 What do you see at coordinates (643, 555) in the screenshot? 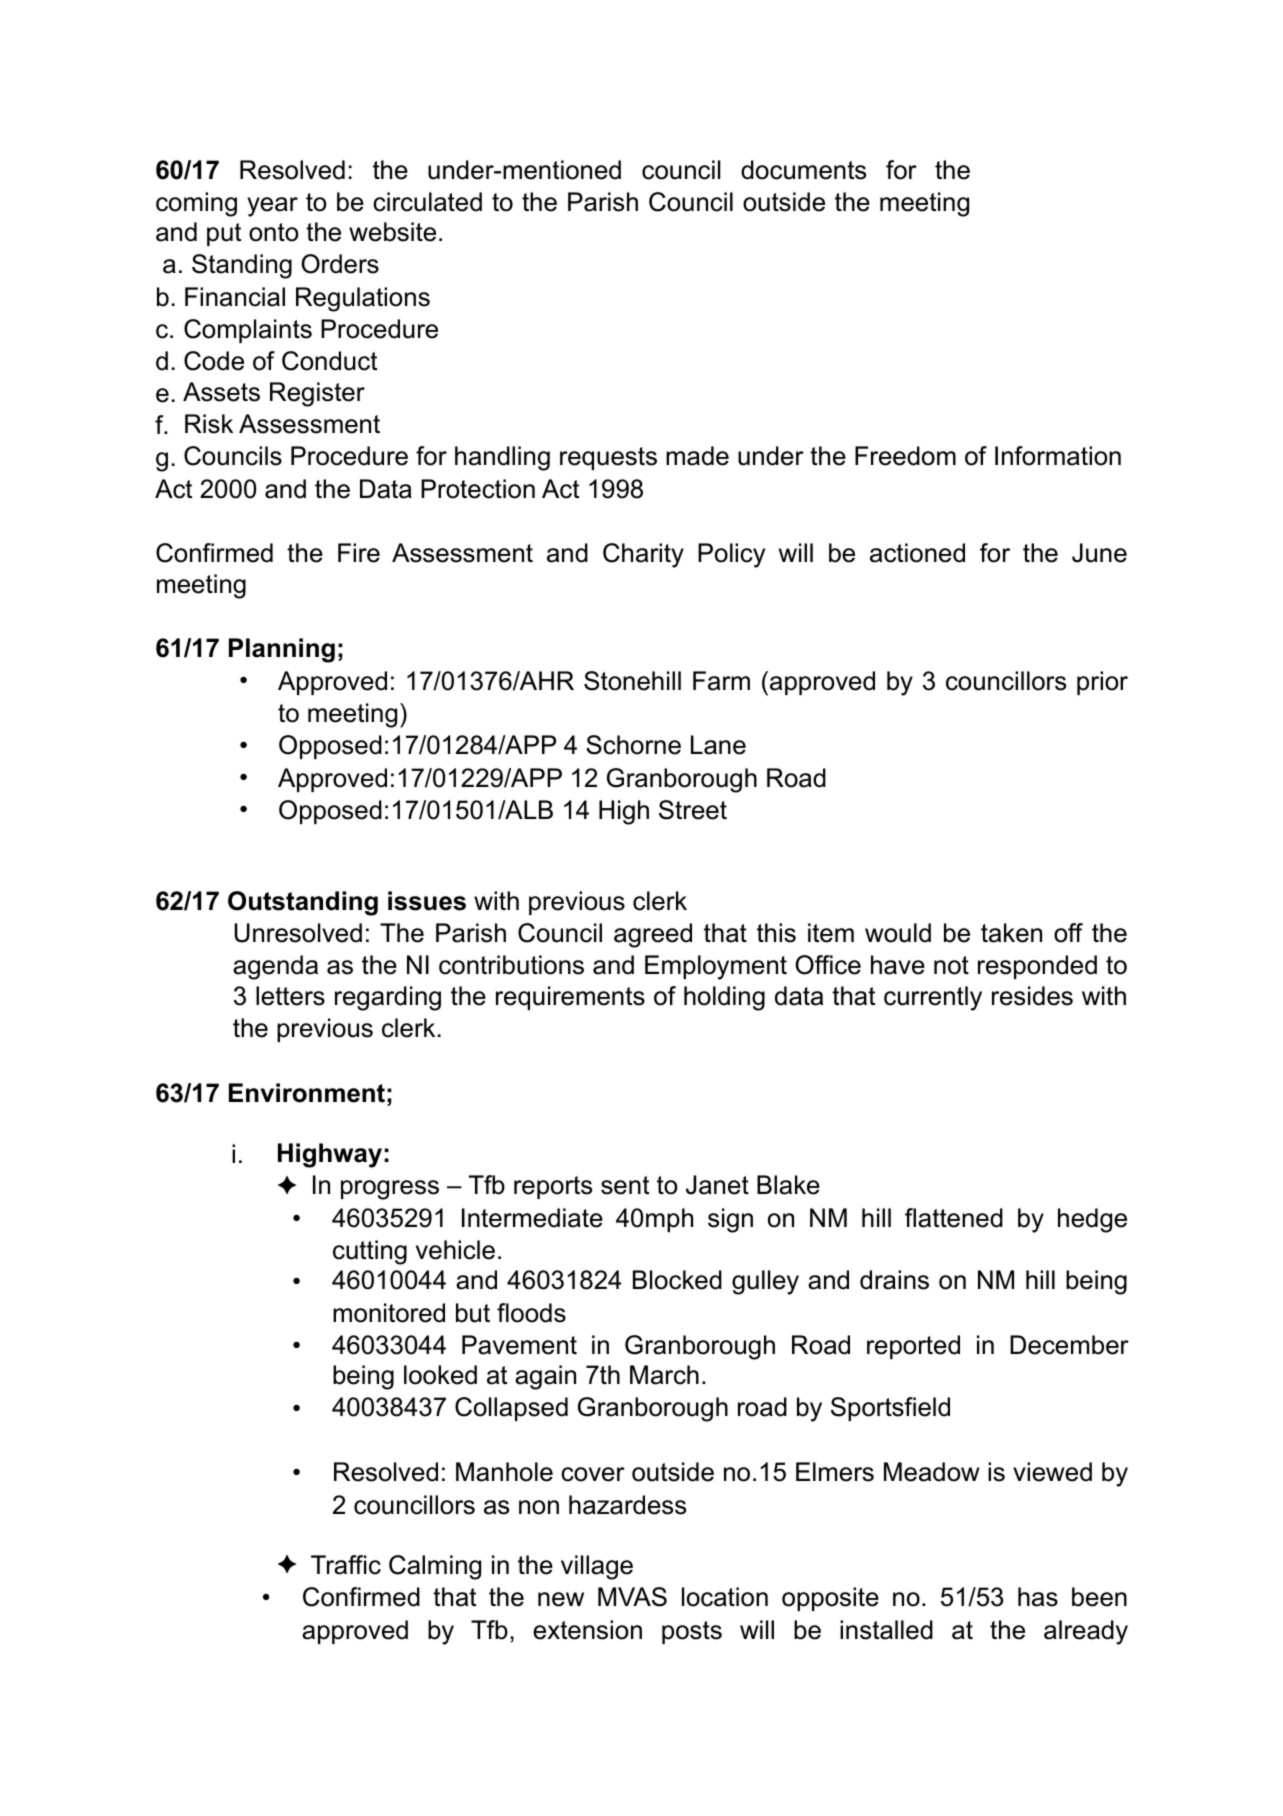
I see `Charity` at bounding box center [643, 555].
